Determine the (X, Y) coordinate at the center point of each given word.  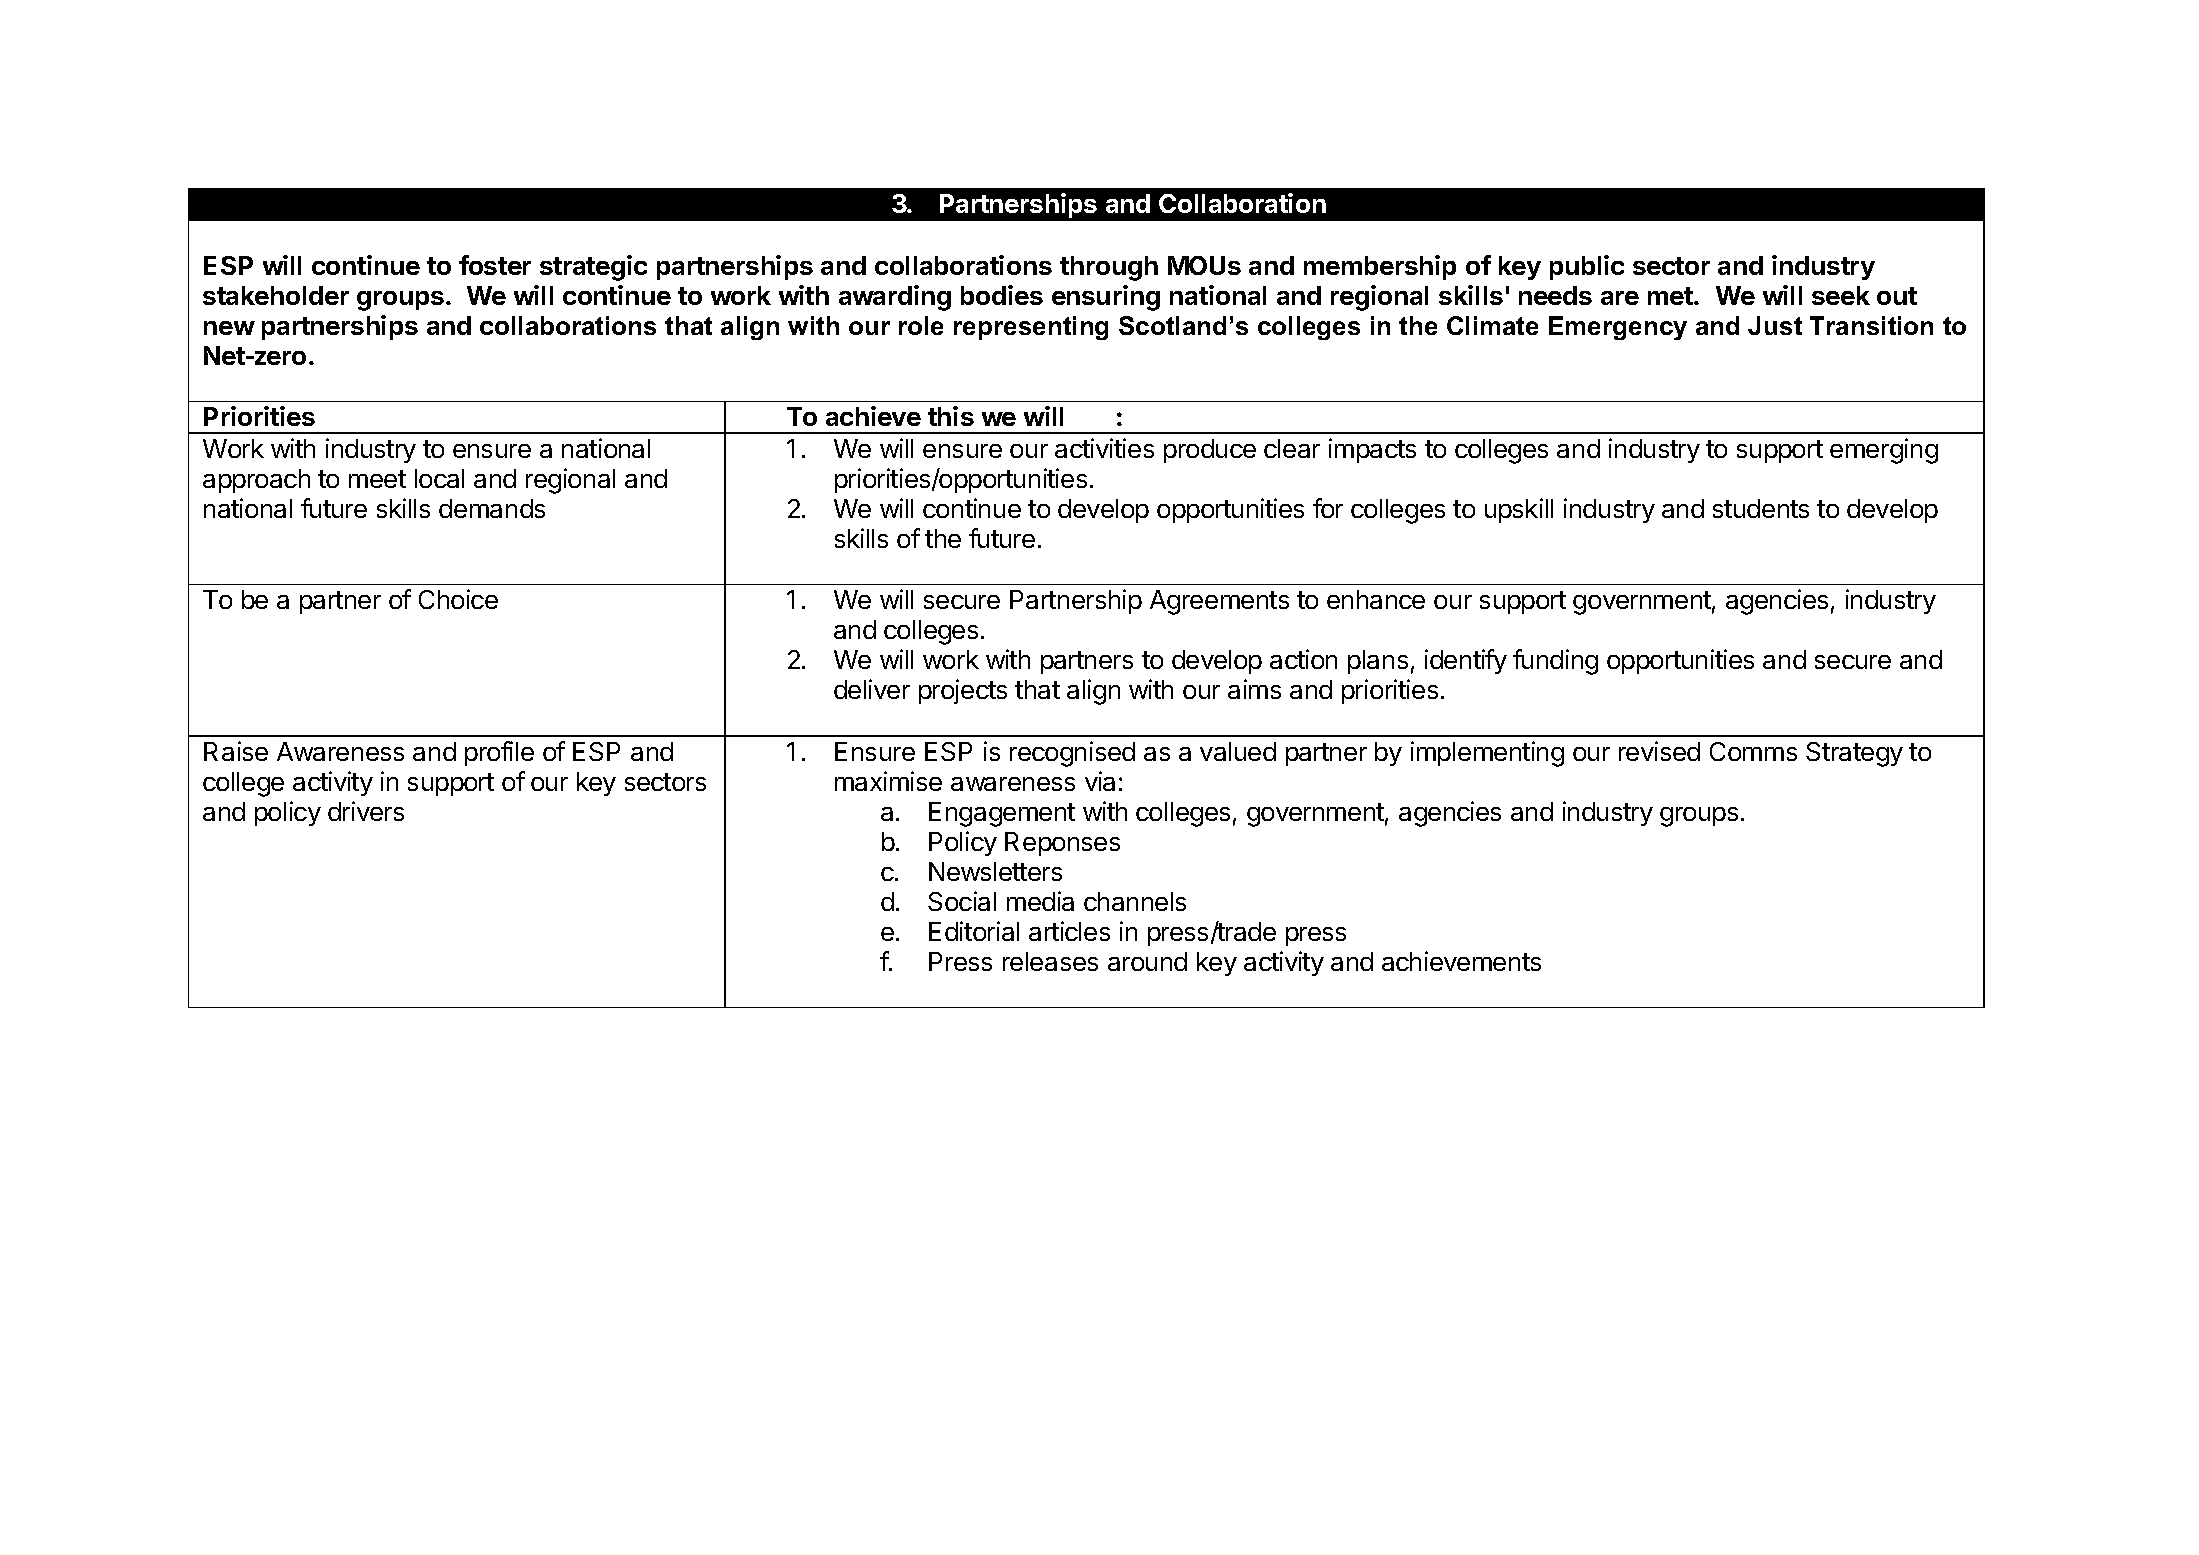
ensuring (1106, 298)
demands (492, 508)
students (1761, 508)
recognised (1072, 754)
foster (495, 265)
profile (499, 753)
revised (1659, 751)
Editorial (974, 931)
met (1671, 296)
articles (1069, 931)
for (1328, 508)
